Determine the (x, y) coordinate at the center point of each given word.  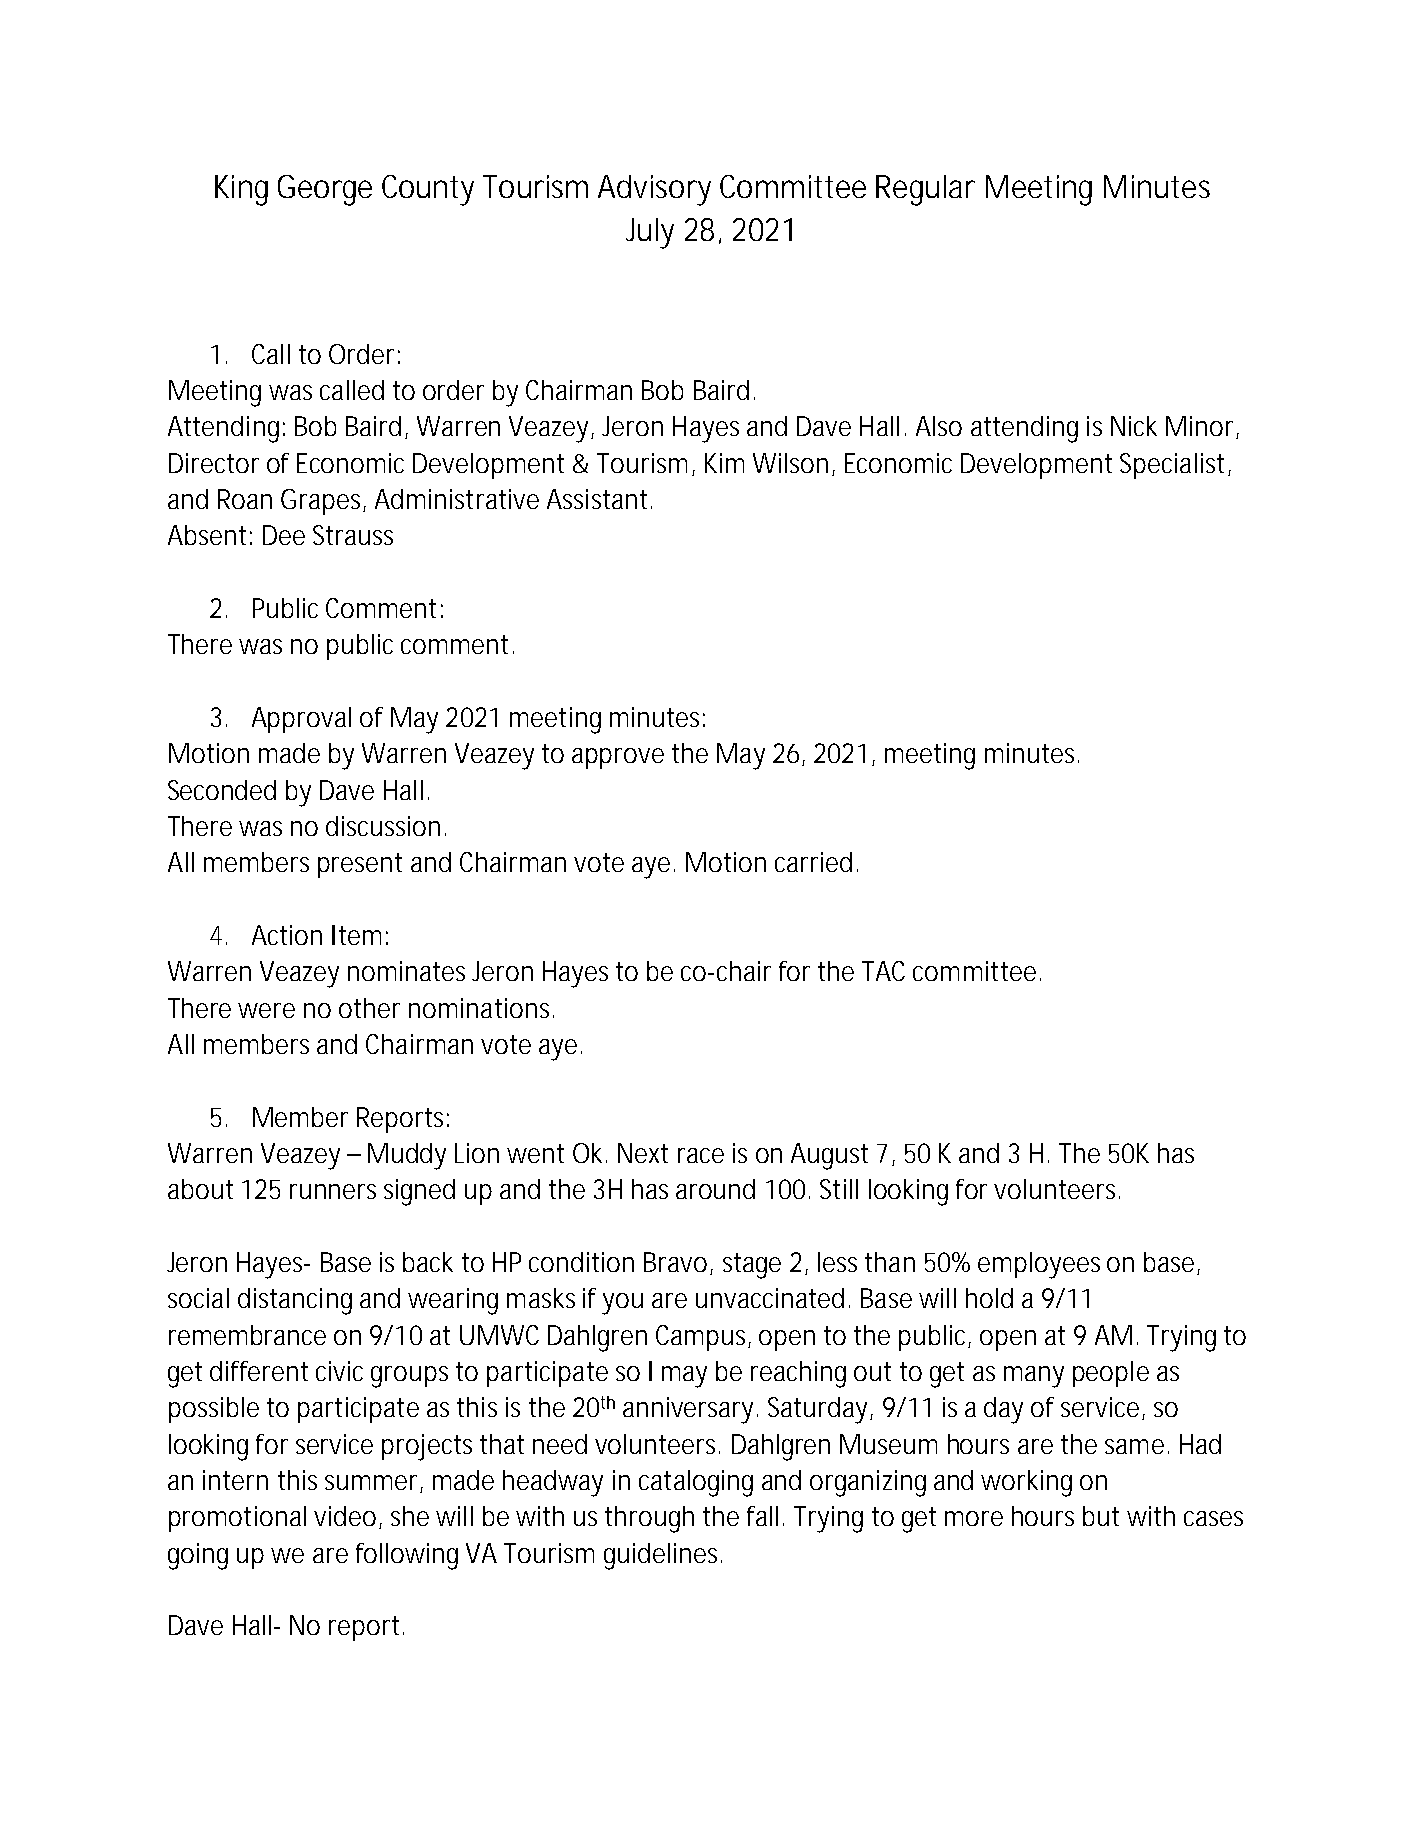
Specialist (1175, 466)
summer (374, 1484)
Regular (925, 190)
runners (333, 1191)
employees (1039, 1265)
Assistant (599, 499)
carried (813, 862)
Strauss (353, 535)
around (715, 1189)
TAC (883, 971)
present (360, 865)
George (325, 190)
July (650, 233)
